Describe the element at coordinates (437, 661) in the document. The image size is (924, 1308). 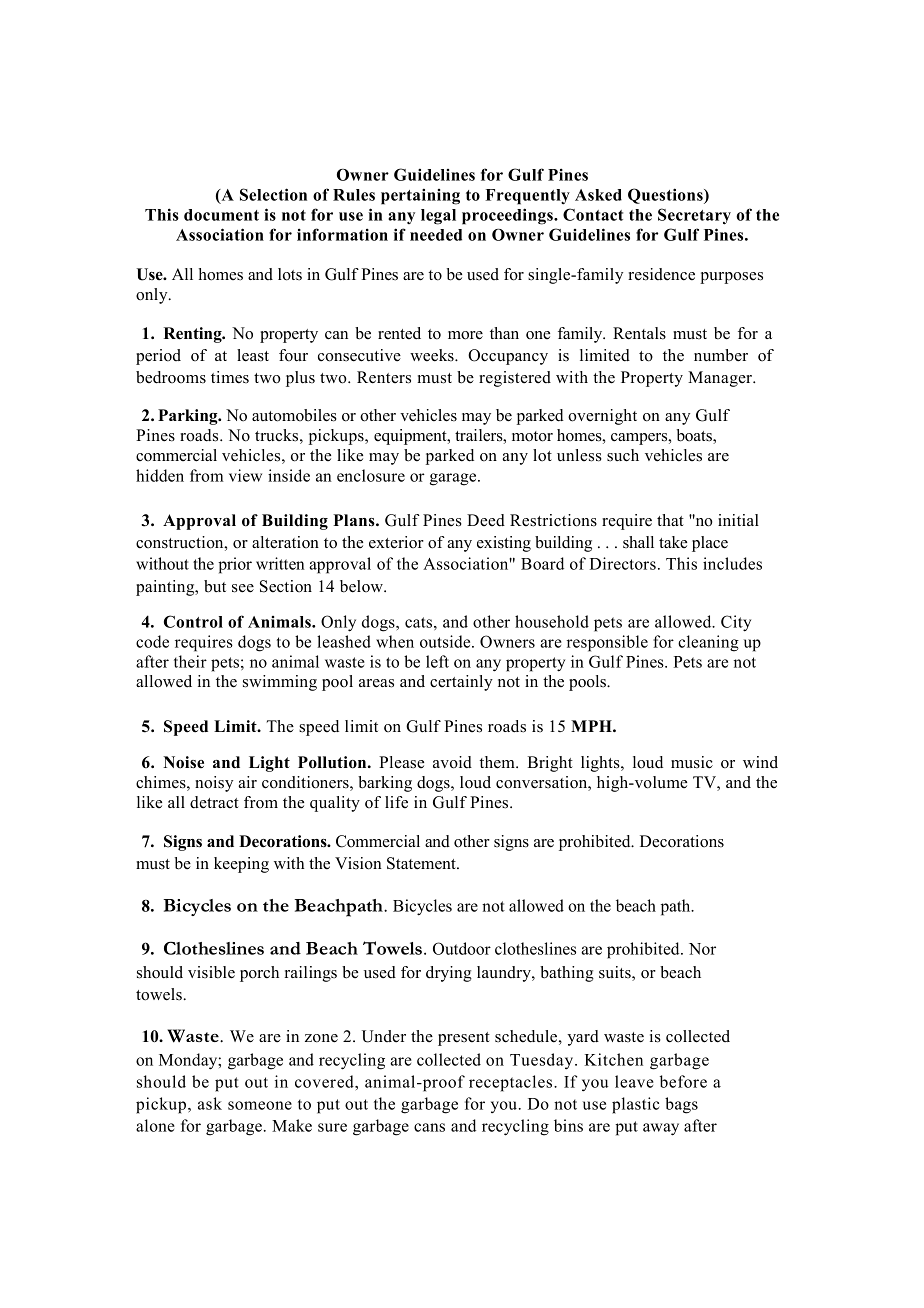
I see `left` at that location.
